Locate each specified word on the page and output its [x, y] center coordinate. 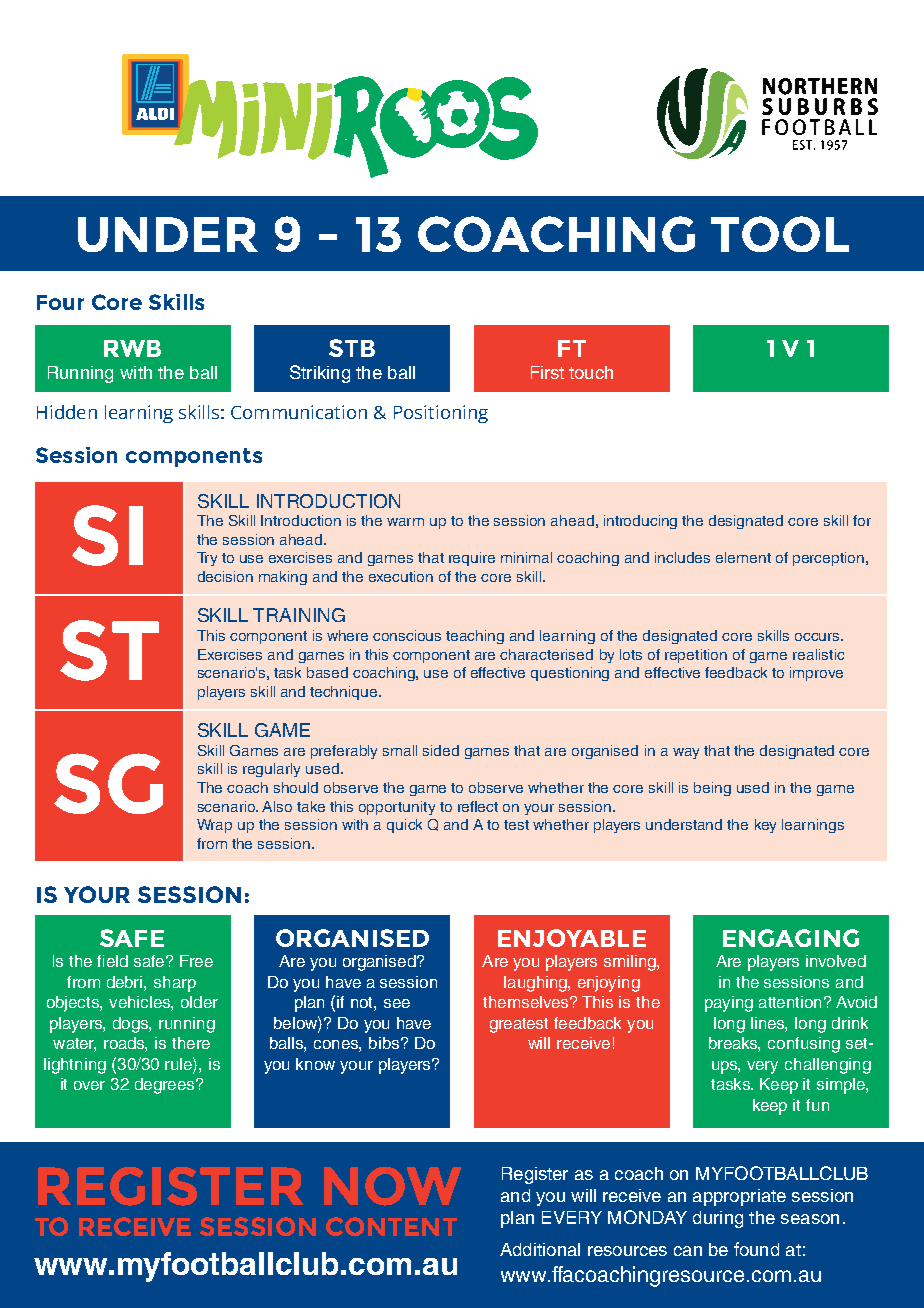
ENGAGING [791, 938]
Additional [540, 1249]
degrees [166, 1086]
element [743, 557]
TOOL [780, 234]
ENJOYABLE [572, 938]
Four [60, 302]
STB [352, 348]
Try [207, 559]
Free [196, 961]
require [472, 559]
